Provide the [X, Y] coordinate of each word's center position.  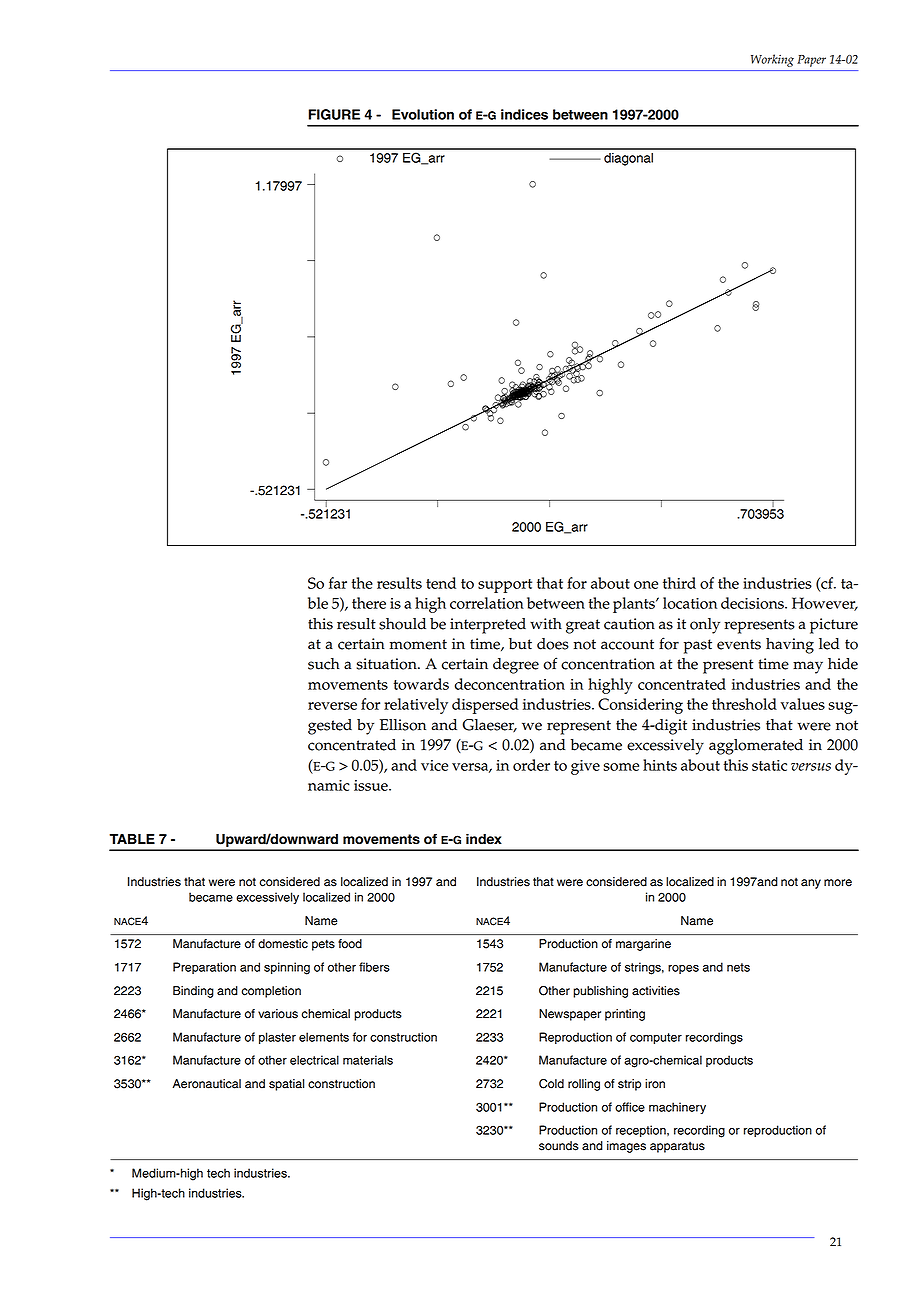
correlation [487, 603]
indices [524, 114]
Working [772, 60]
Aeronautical [206, 1084]
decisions [753, 603]
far [338, 583]
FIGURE [334, 114]
